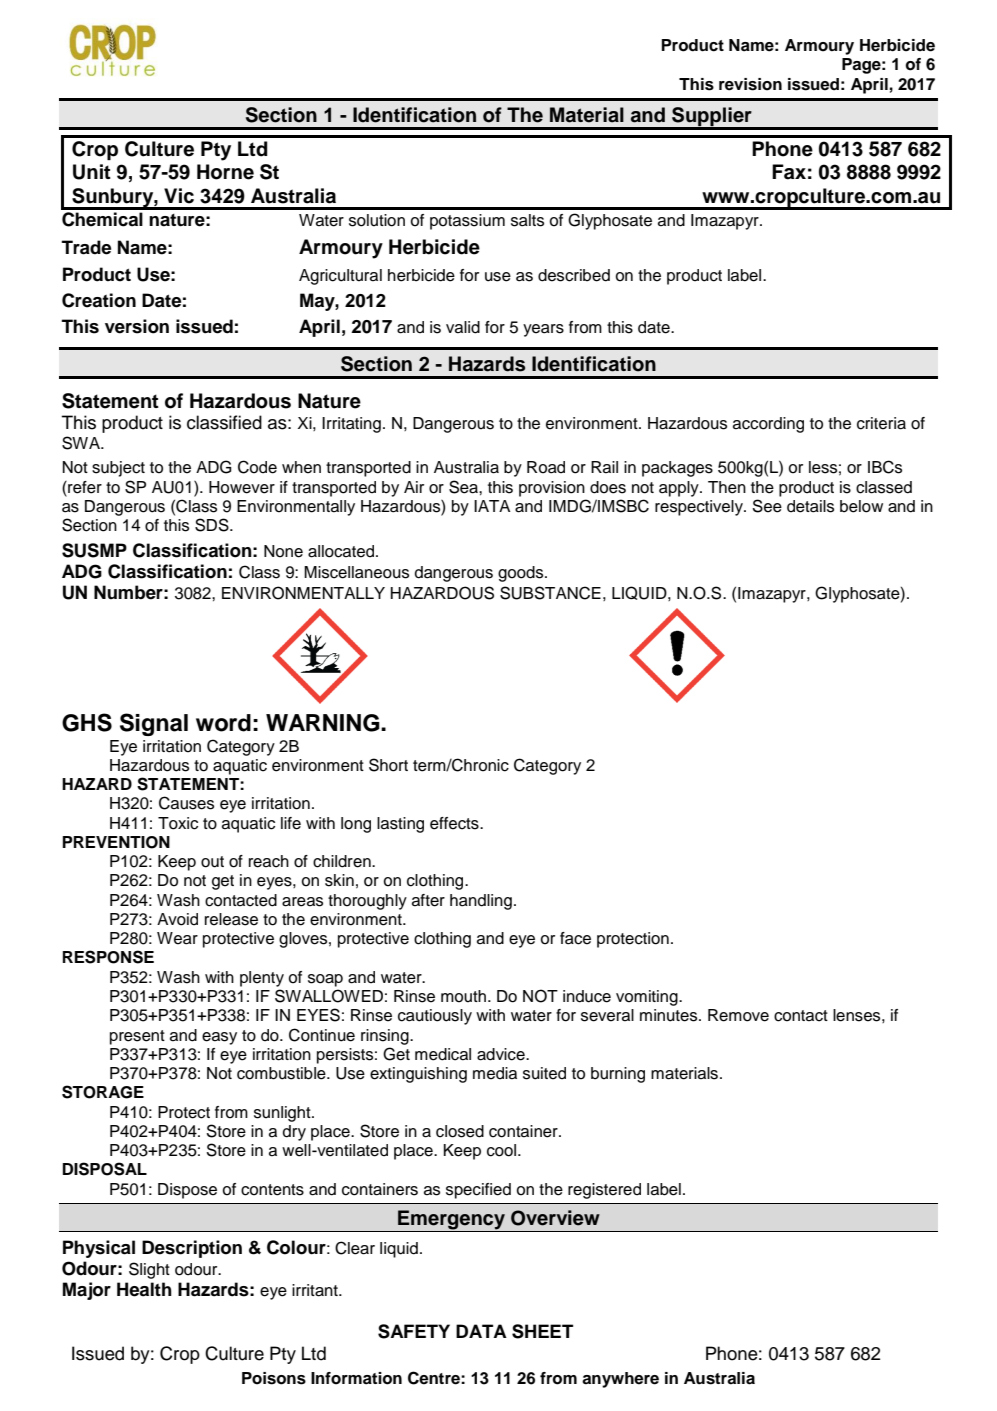 This image has width=997, height=1411. What do you see at coordinates (810, 506) in the image?
I see `details` at bounding box center [810, 506].
